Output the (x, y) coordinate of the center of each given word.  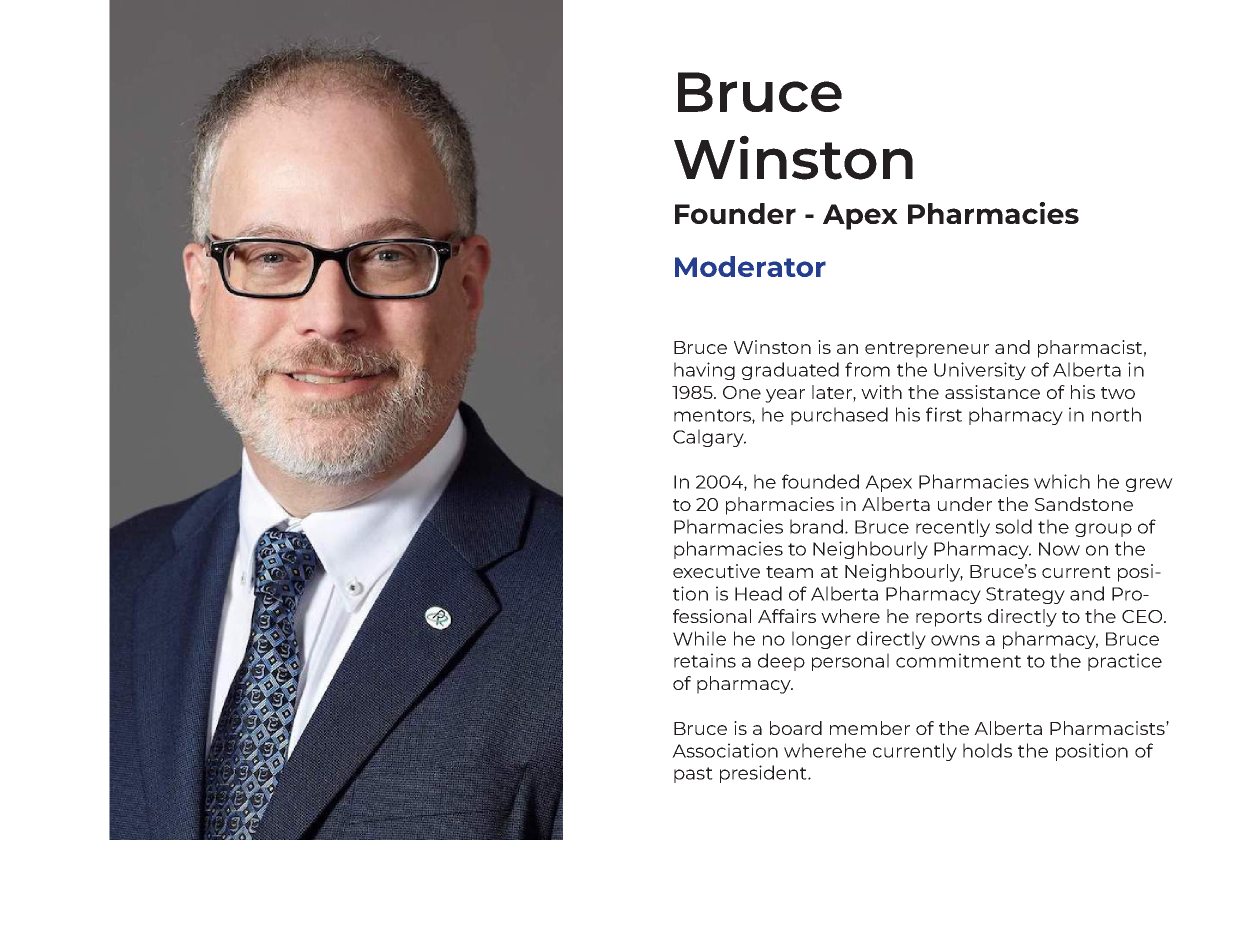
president (764, 774)
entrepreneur (927, 350)
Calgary (709, 438)
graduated (790, 371)
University (980, 371)
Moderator (750, 266)
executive (716, 571)
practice (1125, 662)
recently (953, 528)
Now (1059, 549)
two (1118, 393)
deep (781, 662)
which (1062, 481)
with (881, 392)
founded (820, 481)
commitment (958, 660)
